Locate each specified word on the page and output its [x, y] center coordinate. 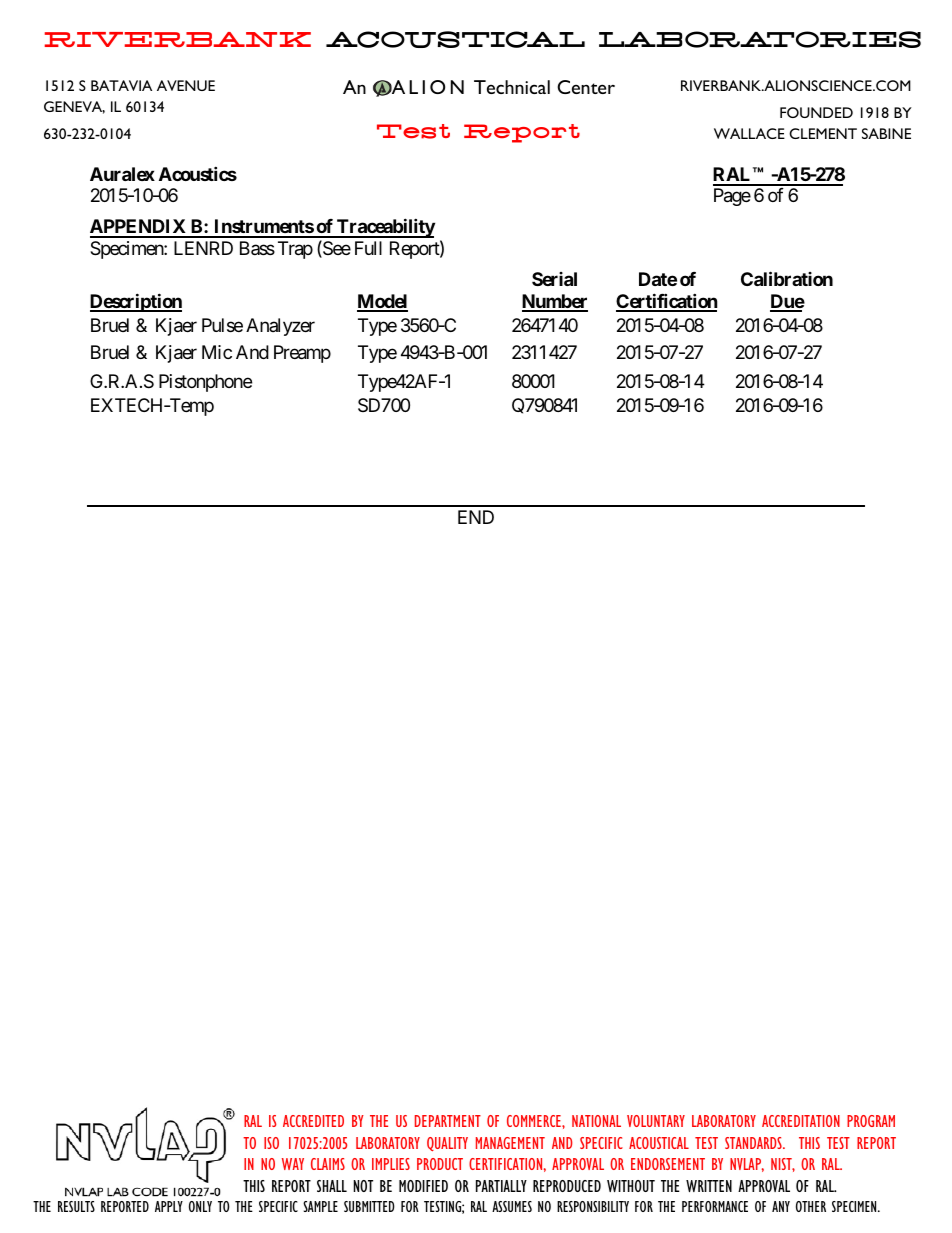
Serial [554, 279]
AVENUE [186, 85]
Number [555, 302]
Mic [217, 352]
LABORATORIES [760, 39]
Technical [512, 87]
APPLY [169, 1206]
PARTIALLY [501, 1186]
